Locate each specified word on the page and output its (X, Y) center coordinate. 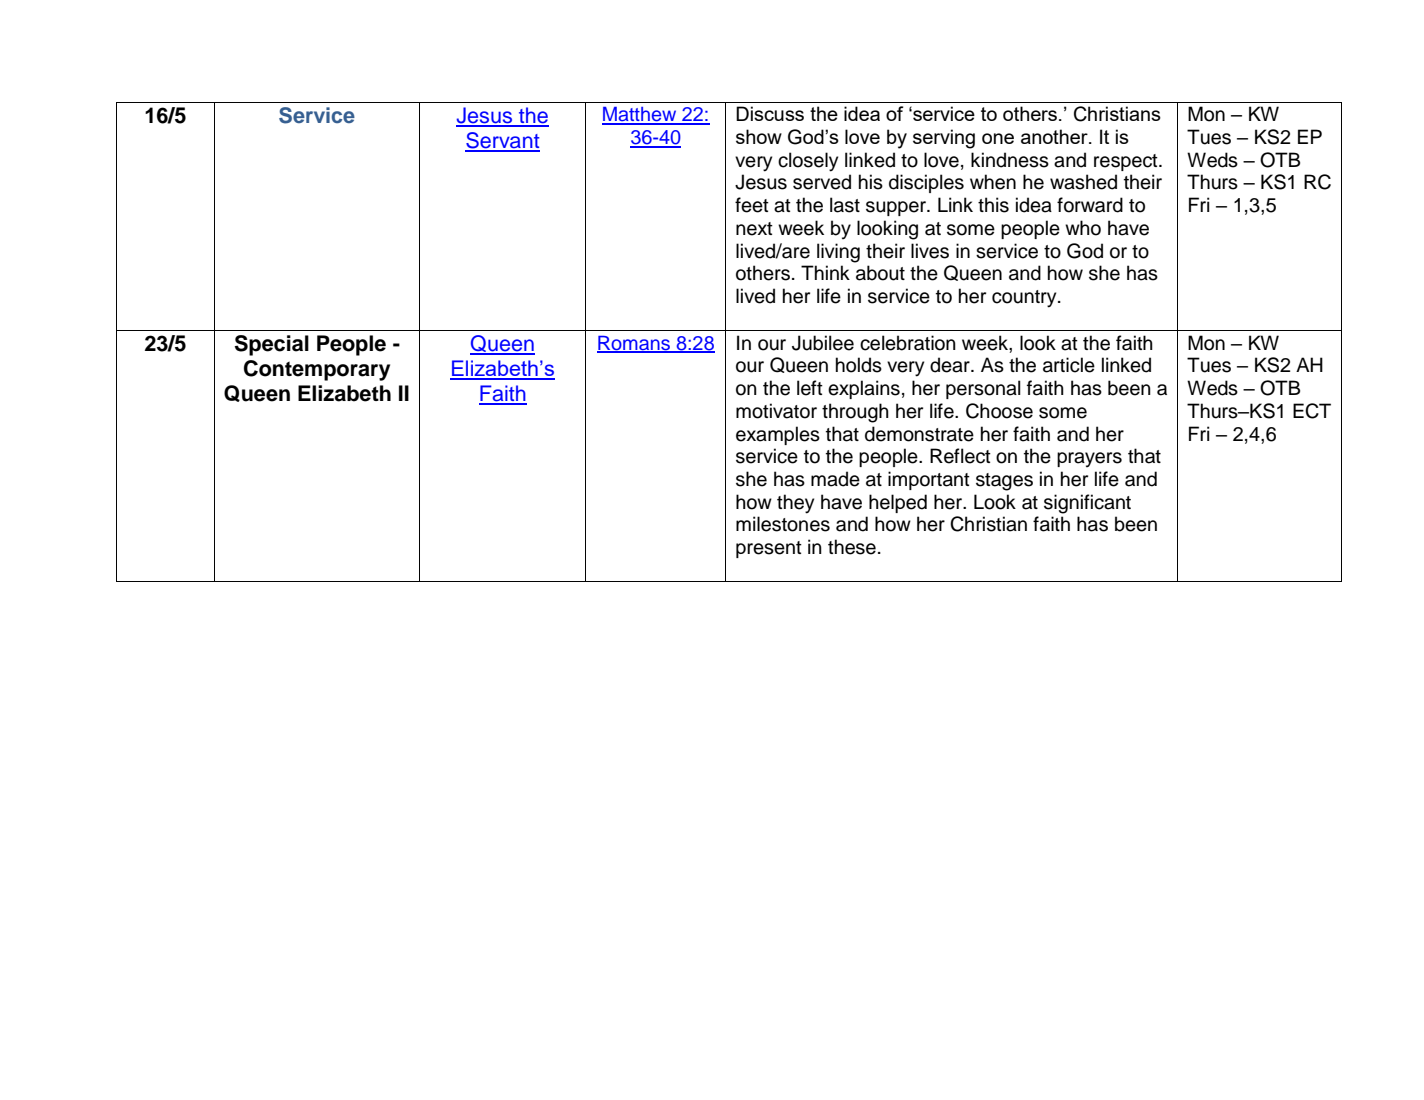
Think (825, 272)
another (1055, 136)
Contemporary (317, 370)
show (759, 136)
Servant (502, 141)
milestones (783, 524)
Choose (999, 411)
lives (930, 251)
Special (272, 345)
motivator (776, 411)
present (769, 549)
